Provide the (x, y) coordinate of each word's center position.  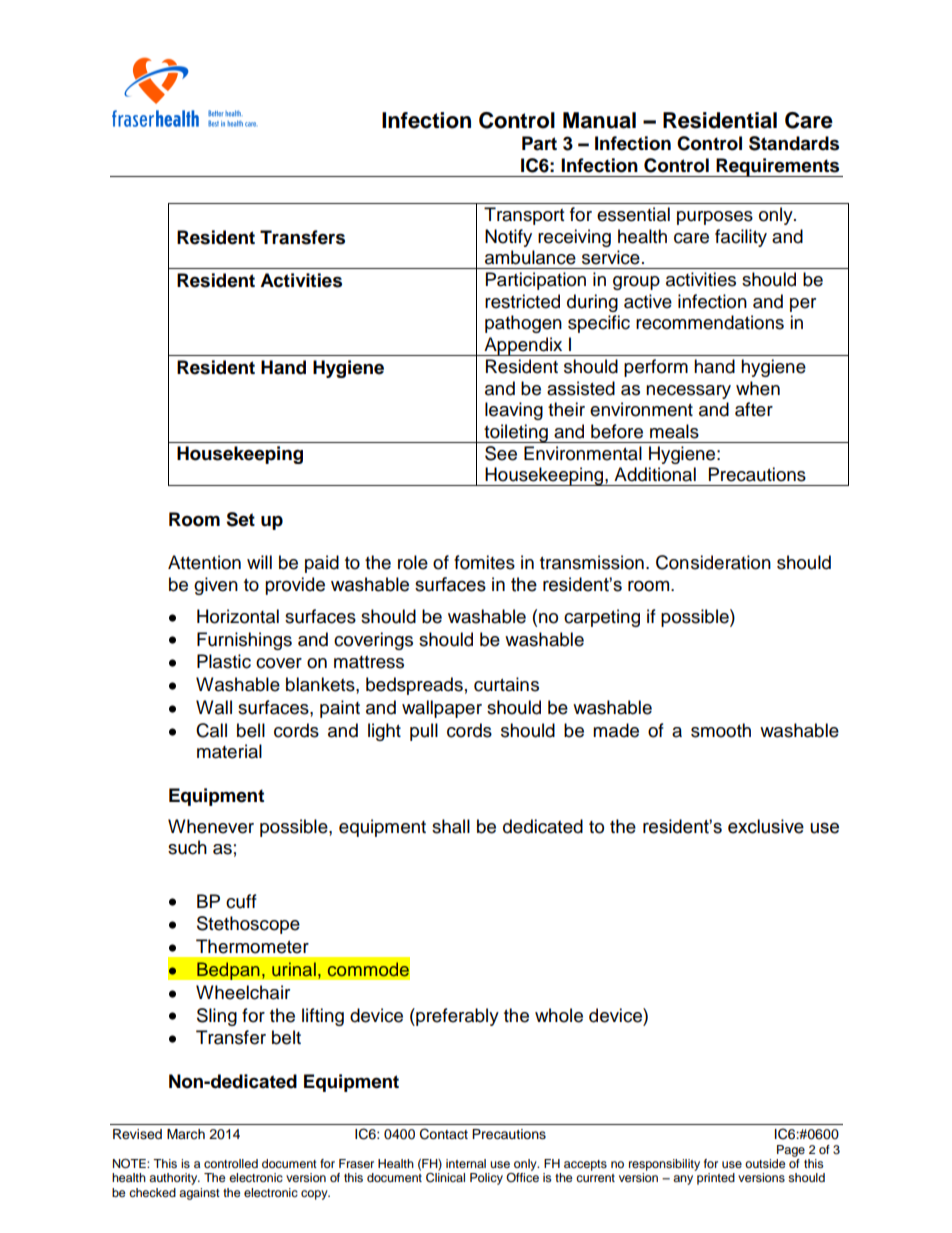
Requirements (778, 167)
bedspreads (414, 686)
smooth (721, 730)
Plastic (224, 661)
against (199, 1194)
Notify (508, 238)
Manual (599, 120)
